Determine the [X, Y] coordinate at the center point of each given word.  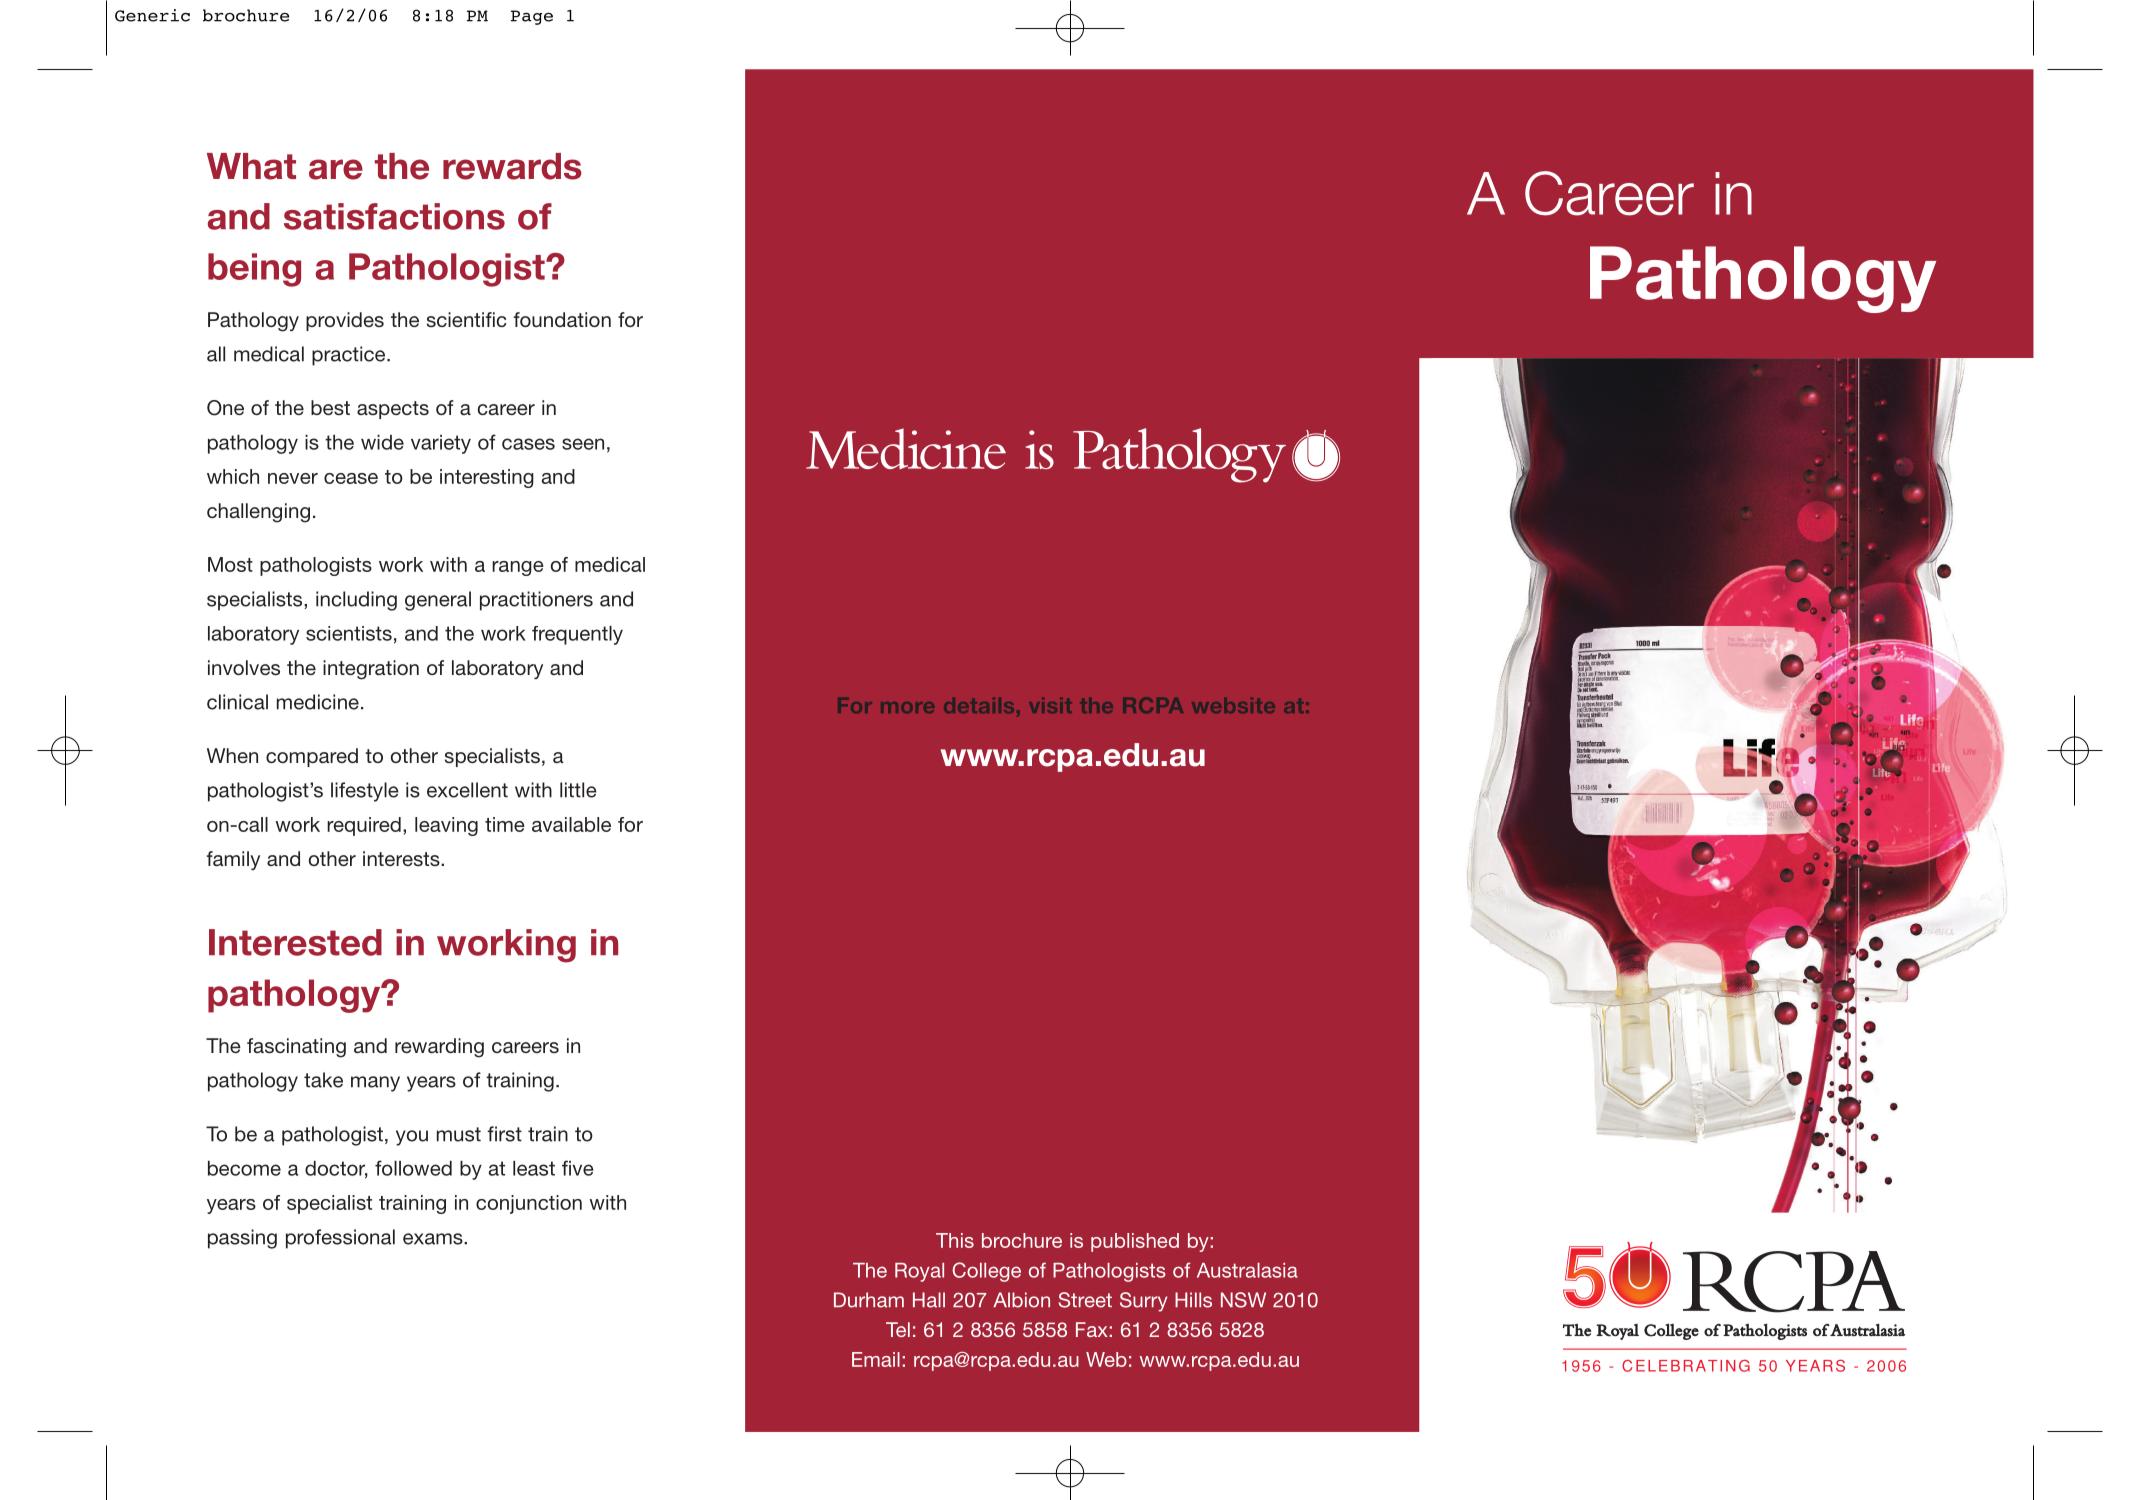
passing [242, 1239]
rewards [512, 166]
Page [532, 17]
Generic [152, 15]
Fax [1093, 1329]
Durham [869, 1300]
